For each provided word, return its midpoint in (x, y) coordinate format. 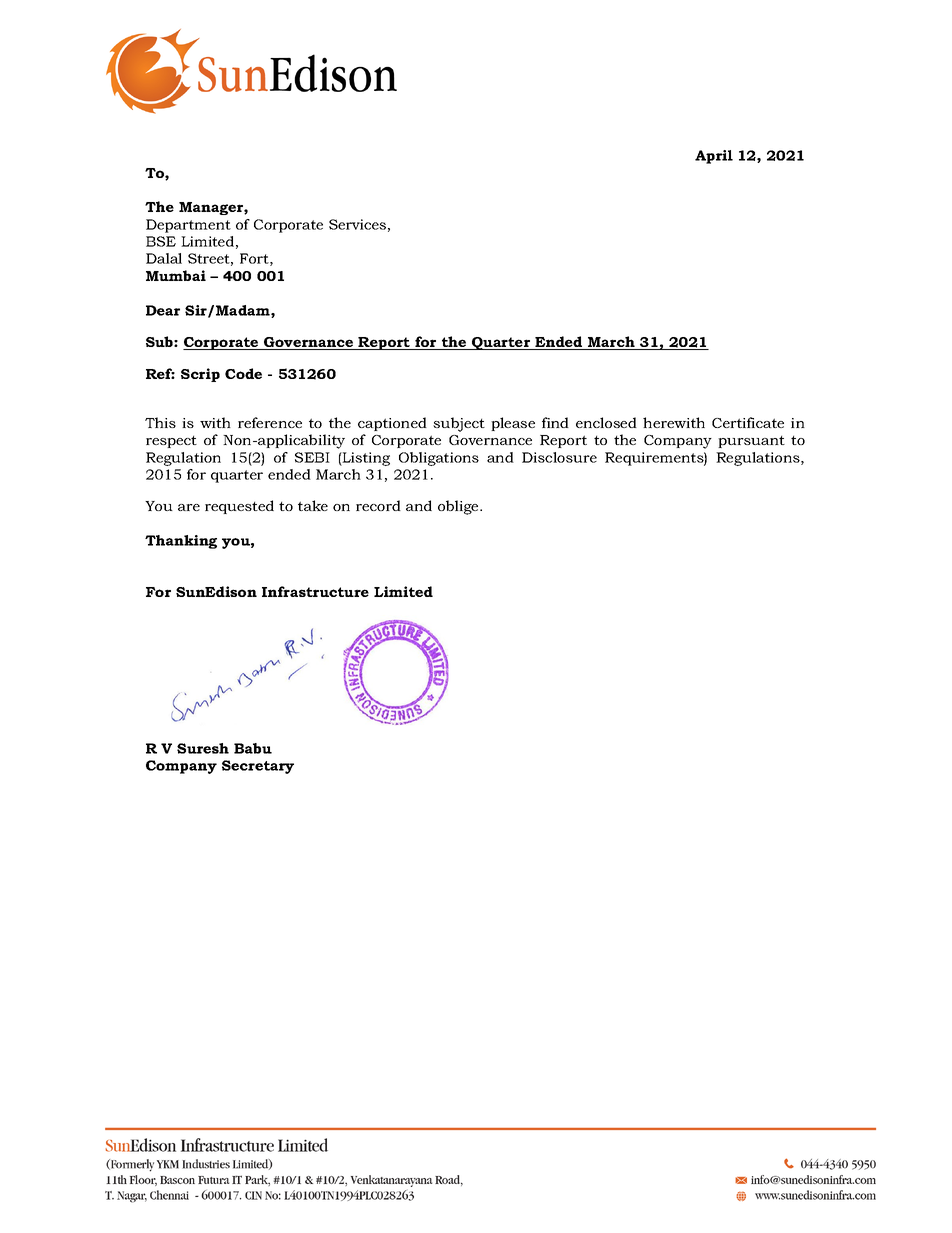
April (714, 157)
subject (459, 424)
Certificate (748, 422)
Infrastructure (315, 591)
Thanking (181, 542)
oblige (459, 507)
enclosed (606, 422)
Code (243, 373)
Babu (253, 748)
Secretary (258, 767)
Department (188, 226)
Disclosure (559, 457)
